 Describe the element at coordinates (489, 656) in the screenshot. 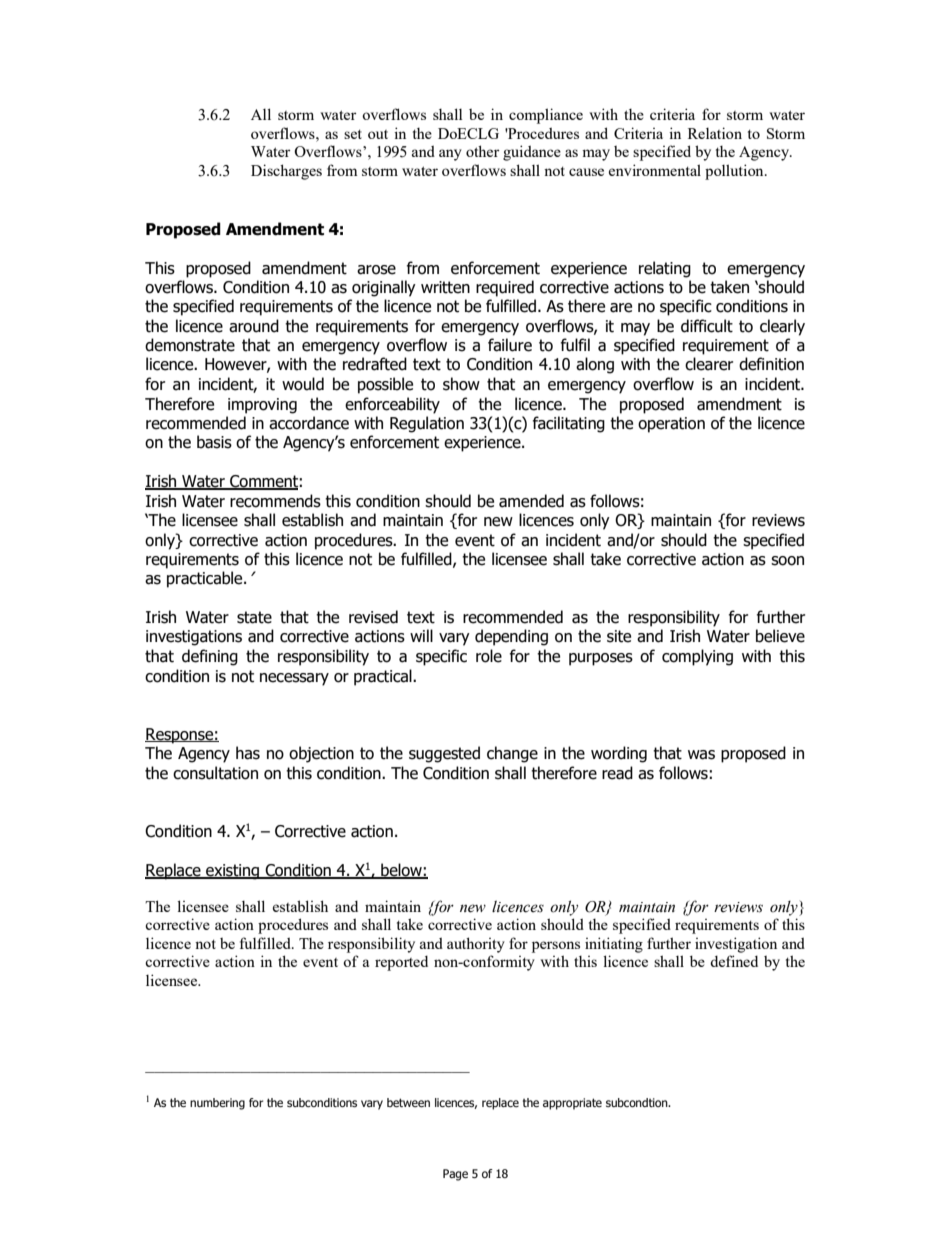

I see `role` at that location.
